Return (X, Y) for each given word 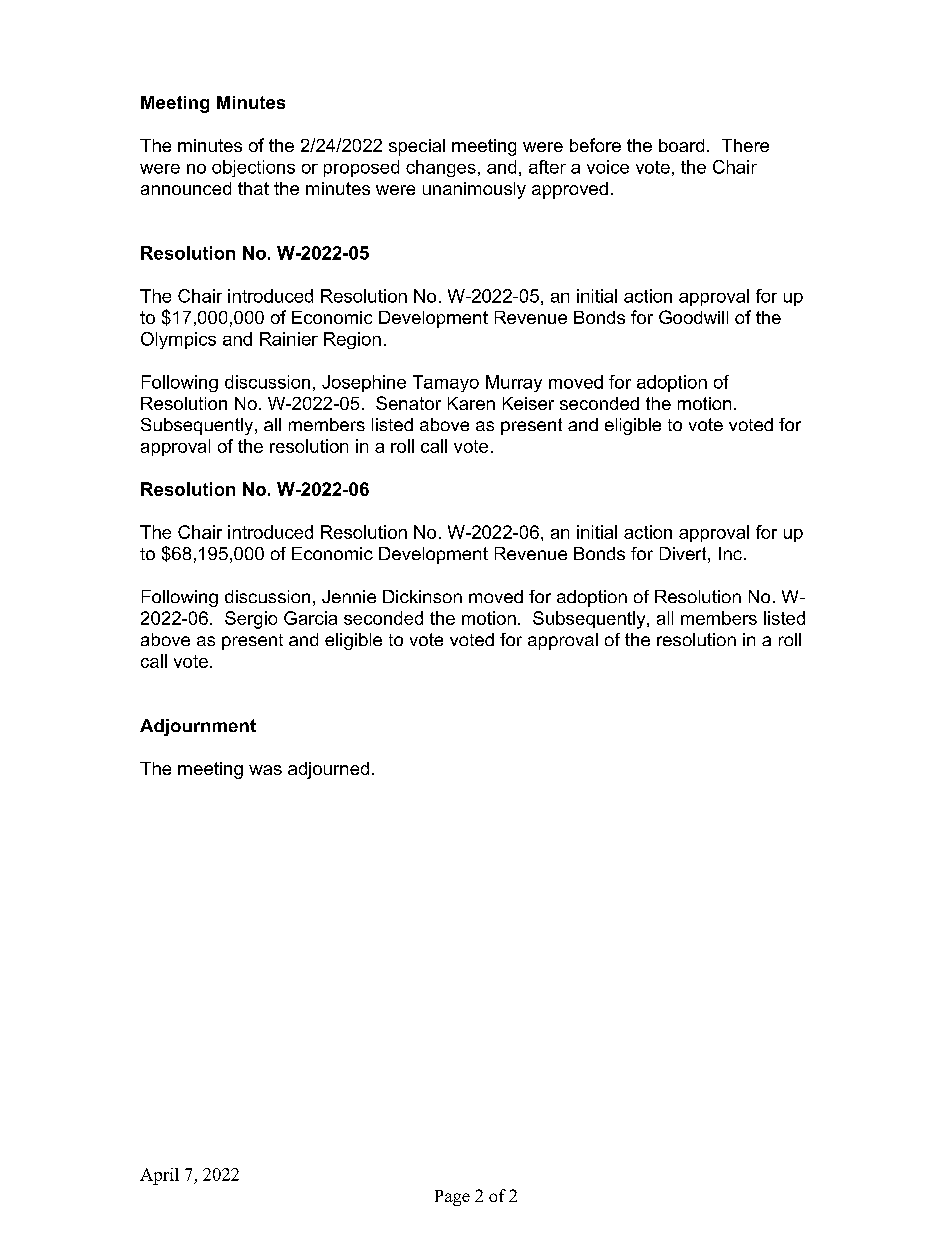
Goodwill (693, 317)
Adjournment (198, 727)
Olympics (178, 340)
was (265, 770)
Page (452, 1198)
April (159, 1176)
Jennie (349, 596)
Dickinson (422, 596)
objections (253, 168)
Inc (730, 553)
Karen (471, 403)
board (681, 145)
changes (441, 168)
